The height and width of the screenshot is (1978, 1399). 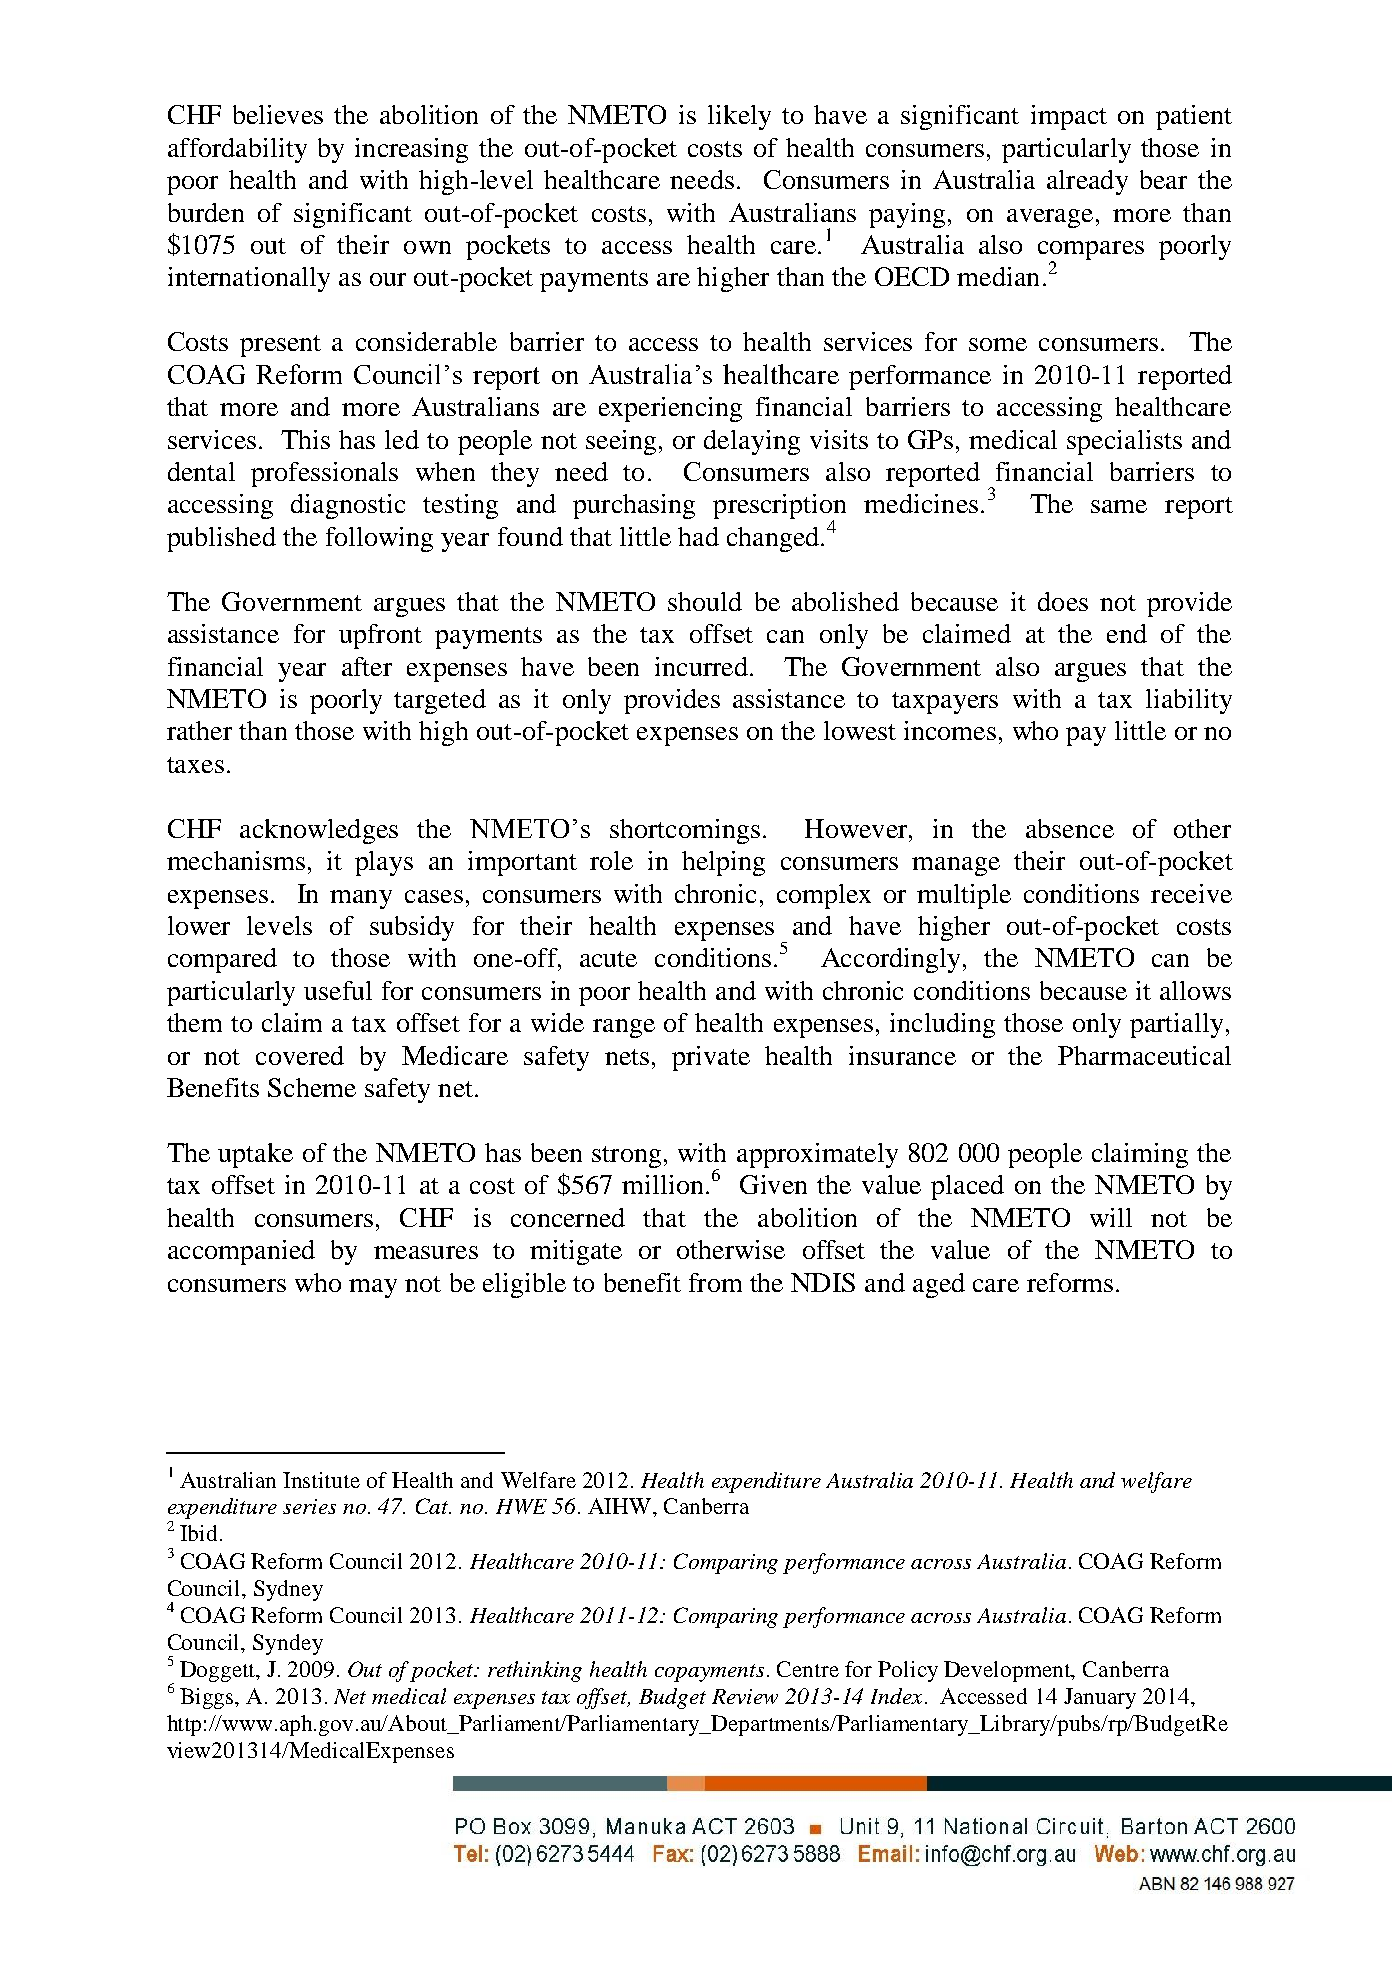 What do you see at coordinates (739, 117) in the screenshot?
I see `likely` at bounding box center [739, 117].
